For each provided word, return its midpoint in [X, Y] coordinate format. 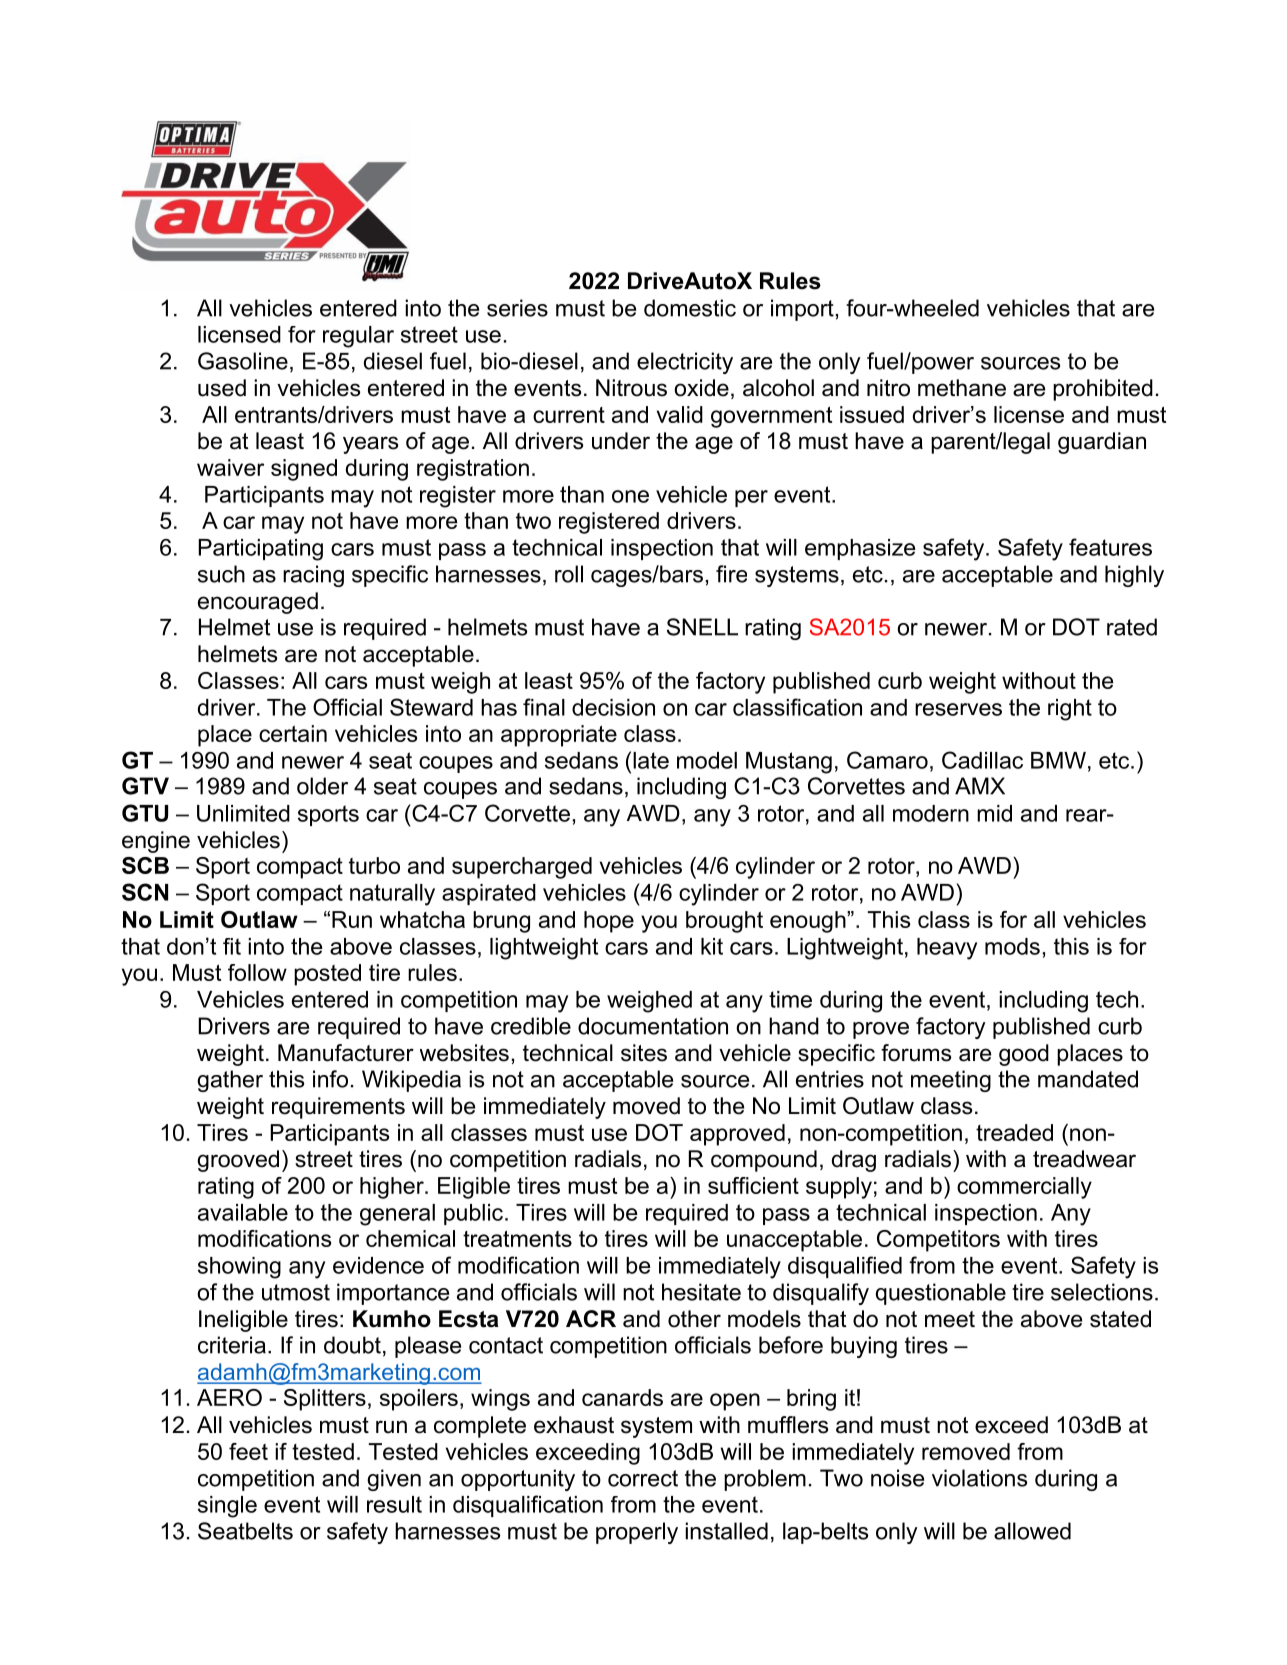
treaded [1014, 1132]
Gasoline [243, 361]
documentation [653, 1026]
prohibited [1103, 390]
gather [230, 1081]
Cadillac [982, 760]
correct [643, 1478]
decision [613, 707]
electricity [685, 363]
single [227, 1507]
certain [293, 733]
